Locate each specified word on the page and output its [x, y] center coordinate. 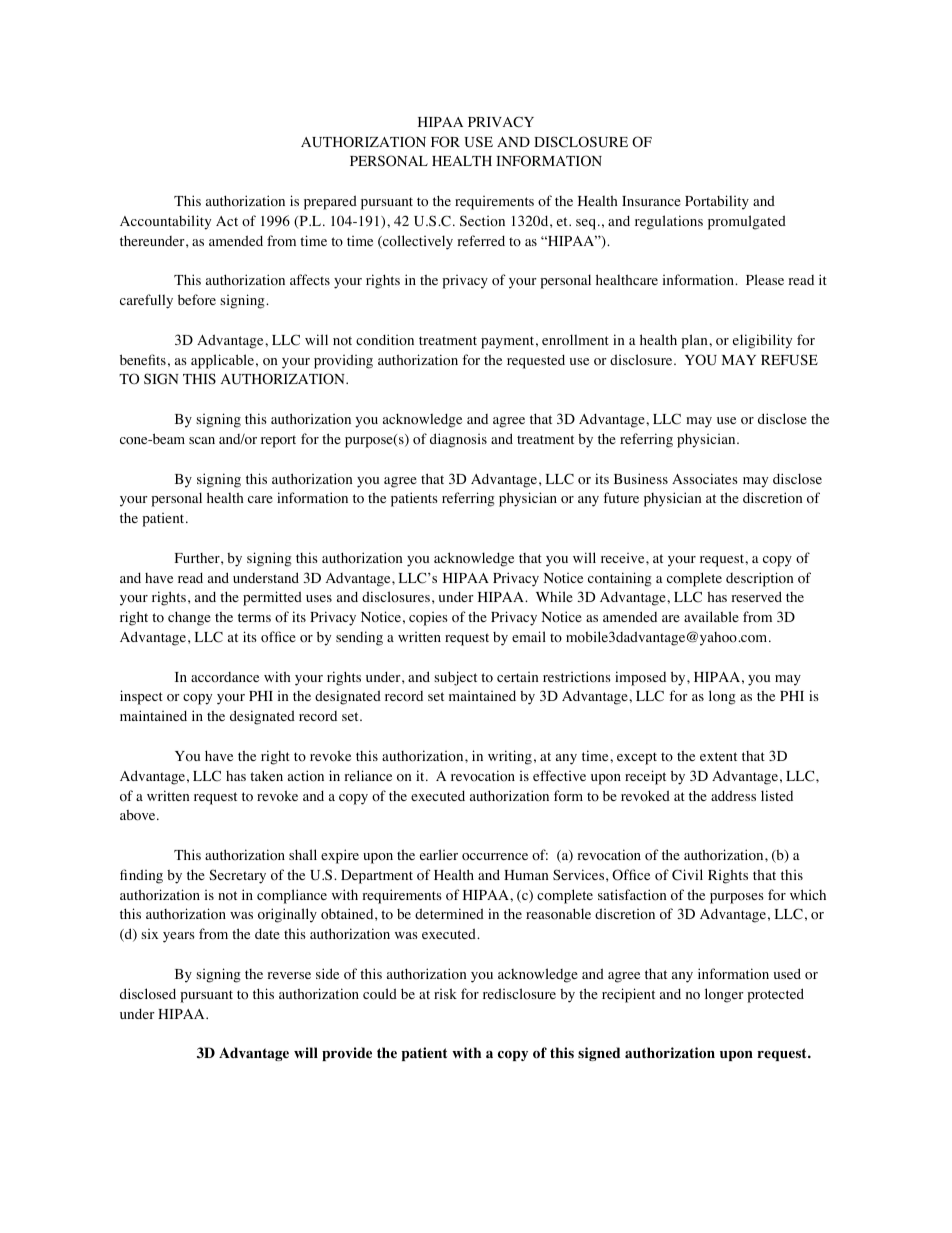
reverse [289, 975]
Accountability [165, 222]
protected [775, 995]
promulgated [747, 222]
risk [445, 993]
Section [482, 220]
